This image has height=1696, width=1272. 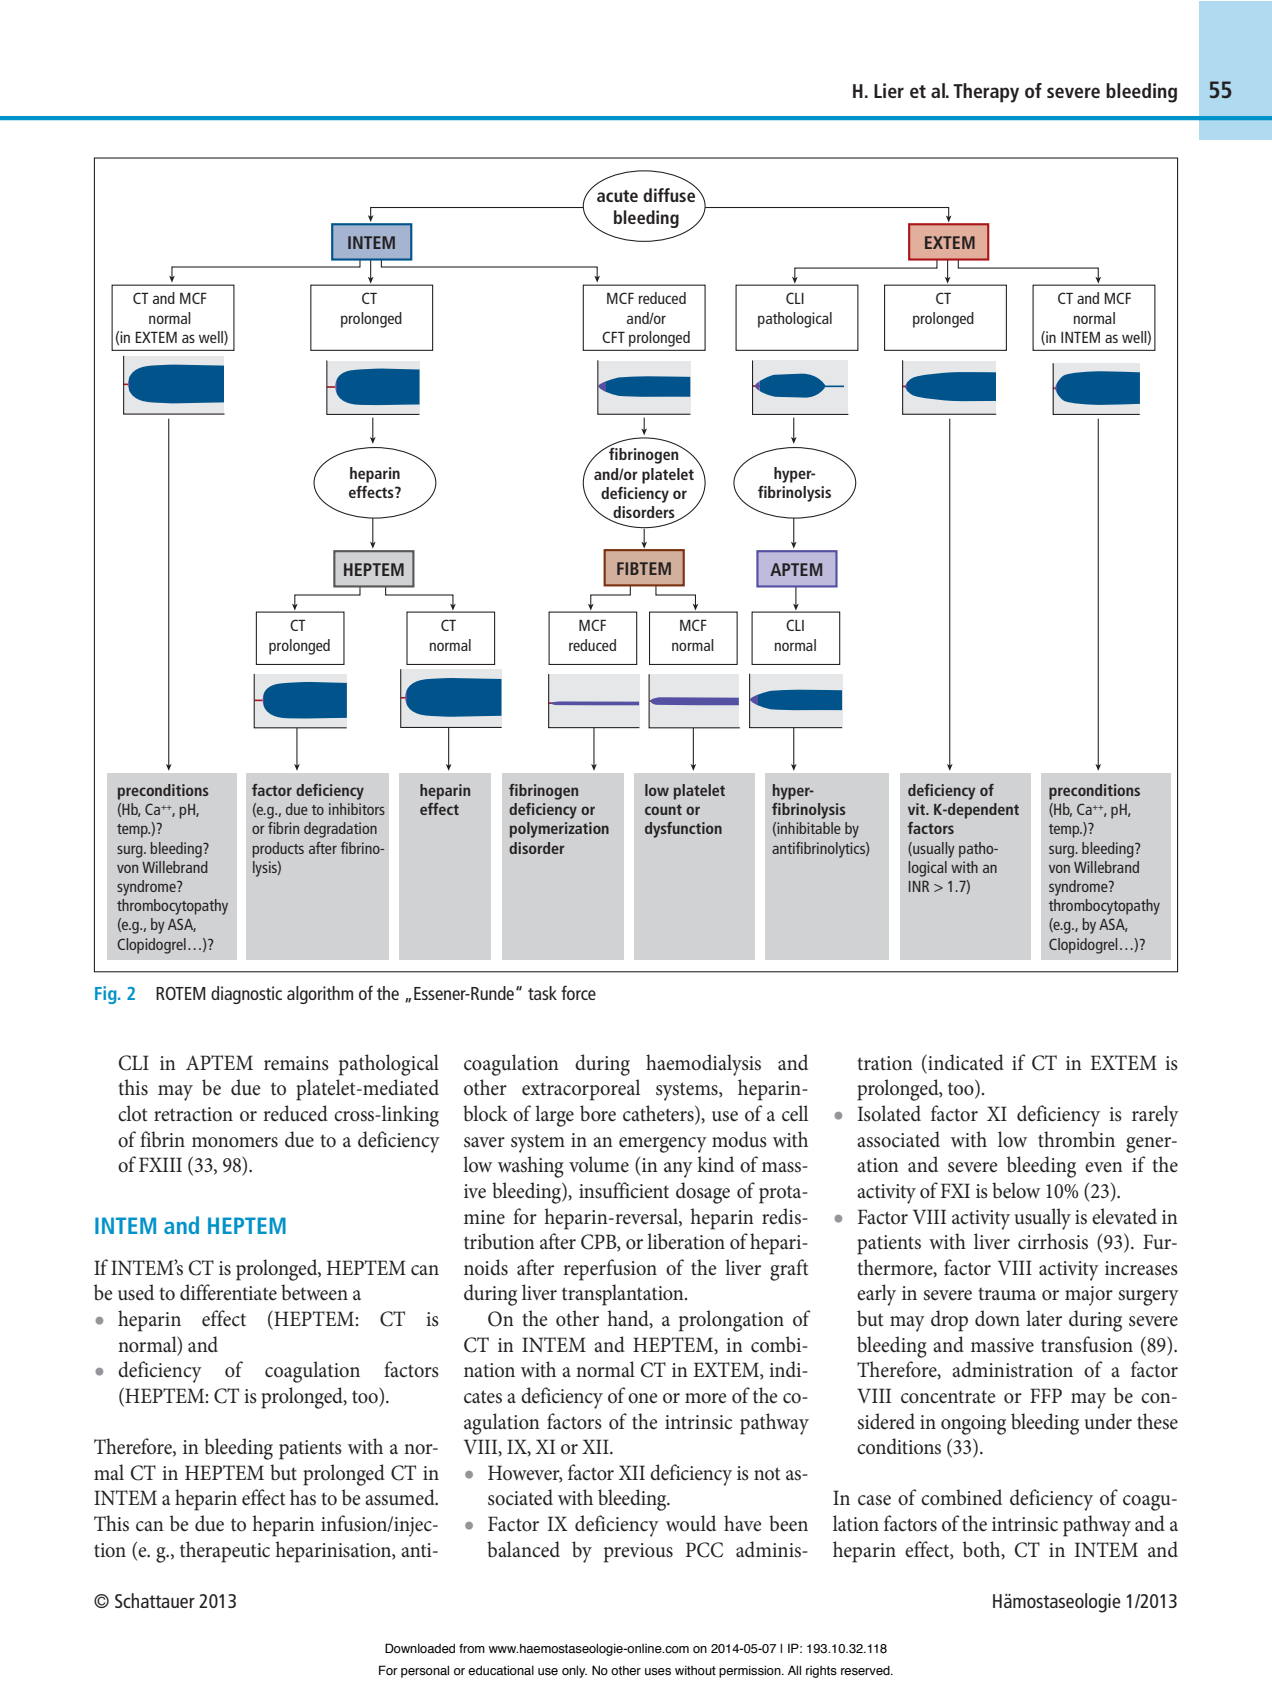 What do you see at coordinates (617, 196) in the image?
I see `acute` at bounding box center [617, 196].
